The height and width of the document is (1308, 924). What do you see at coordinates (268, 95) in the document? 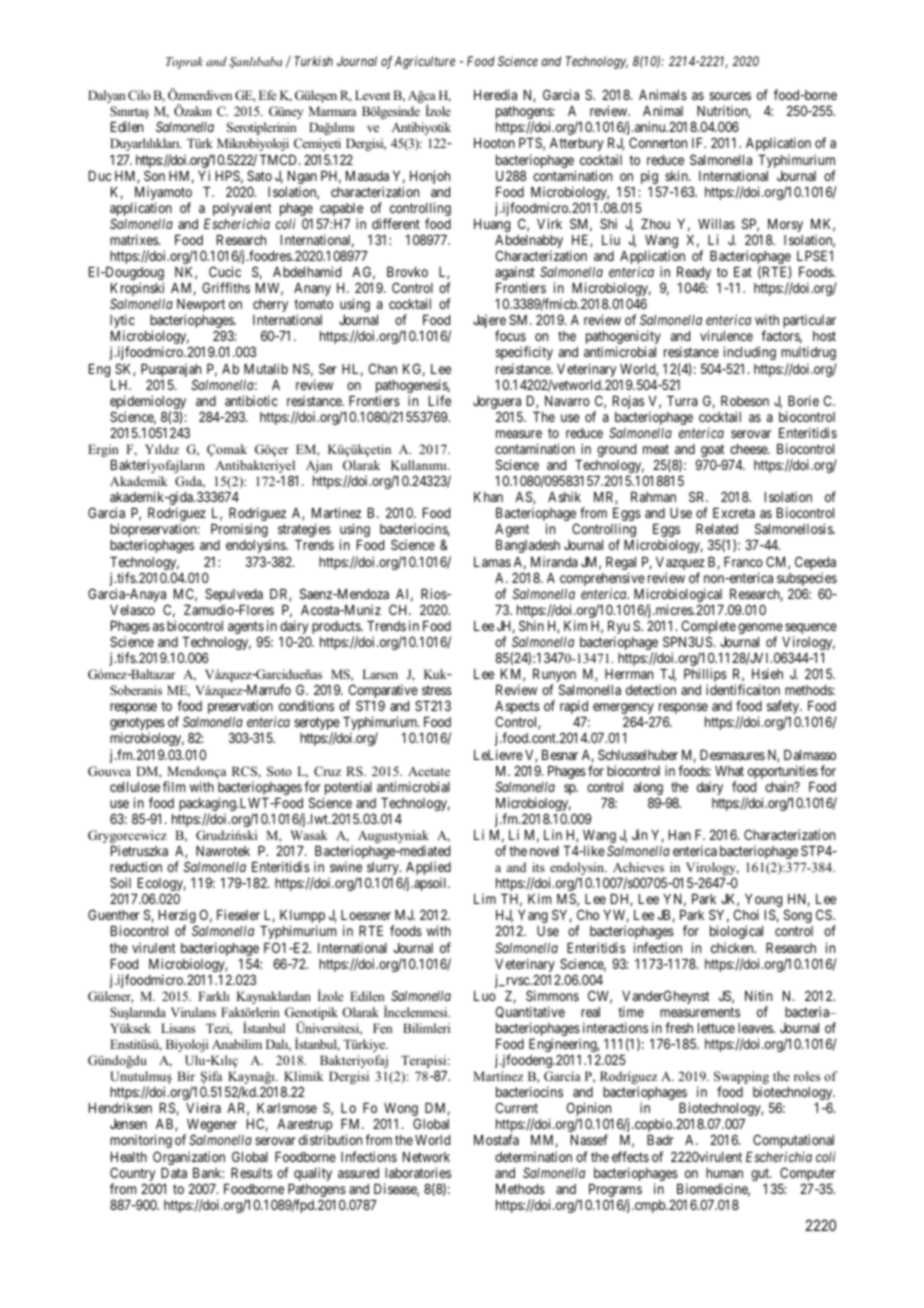
I see `Efe` at bounding box center [268, 95].
